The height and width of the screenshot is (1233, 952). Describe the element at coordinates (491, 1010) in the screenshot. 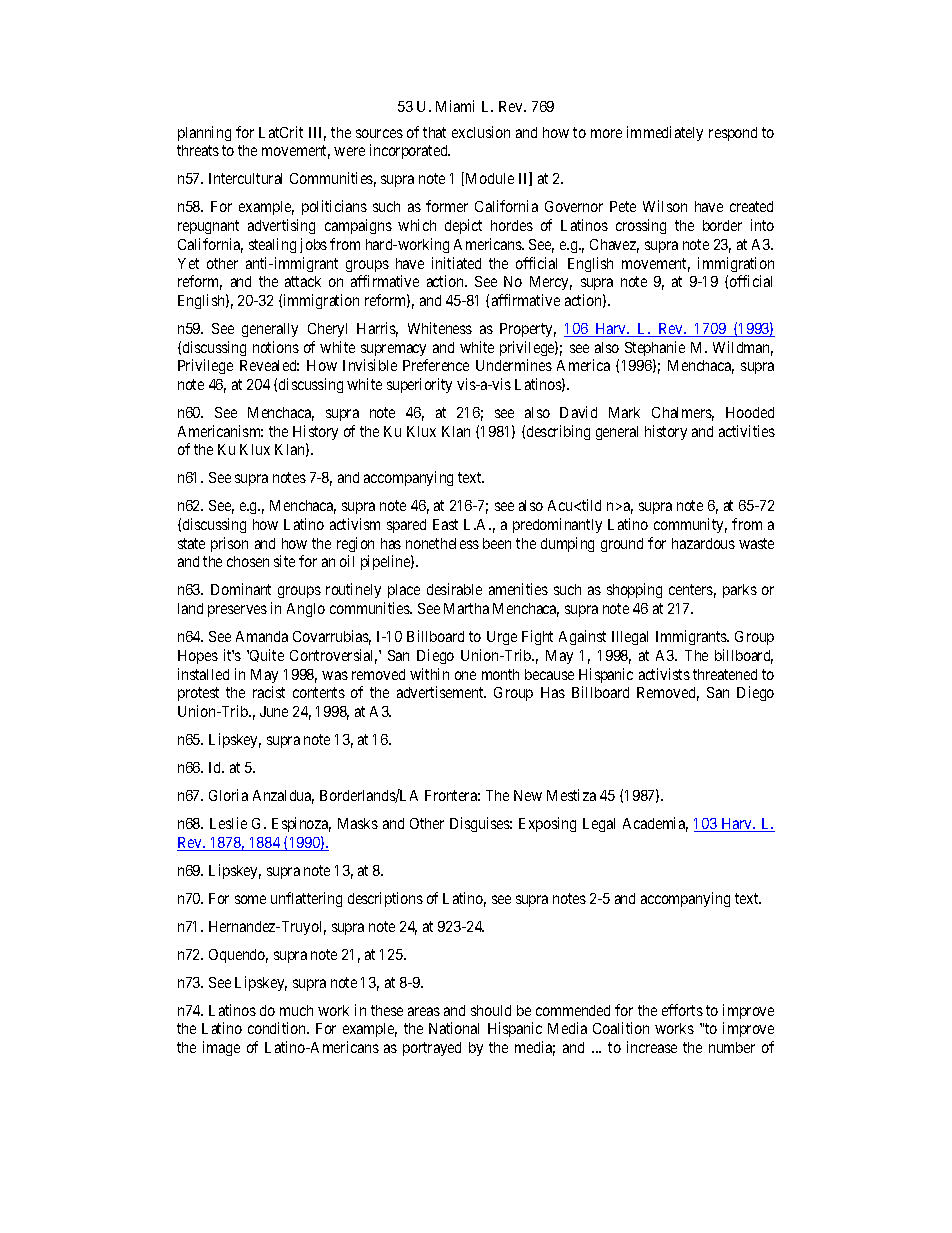

I see `should` at that location.
